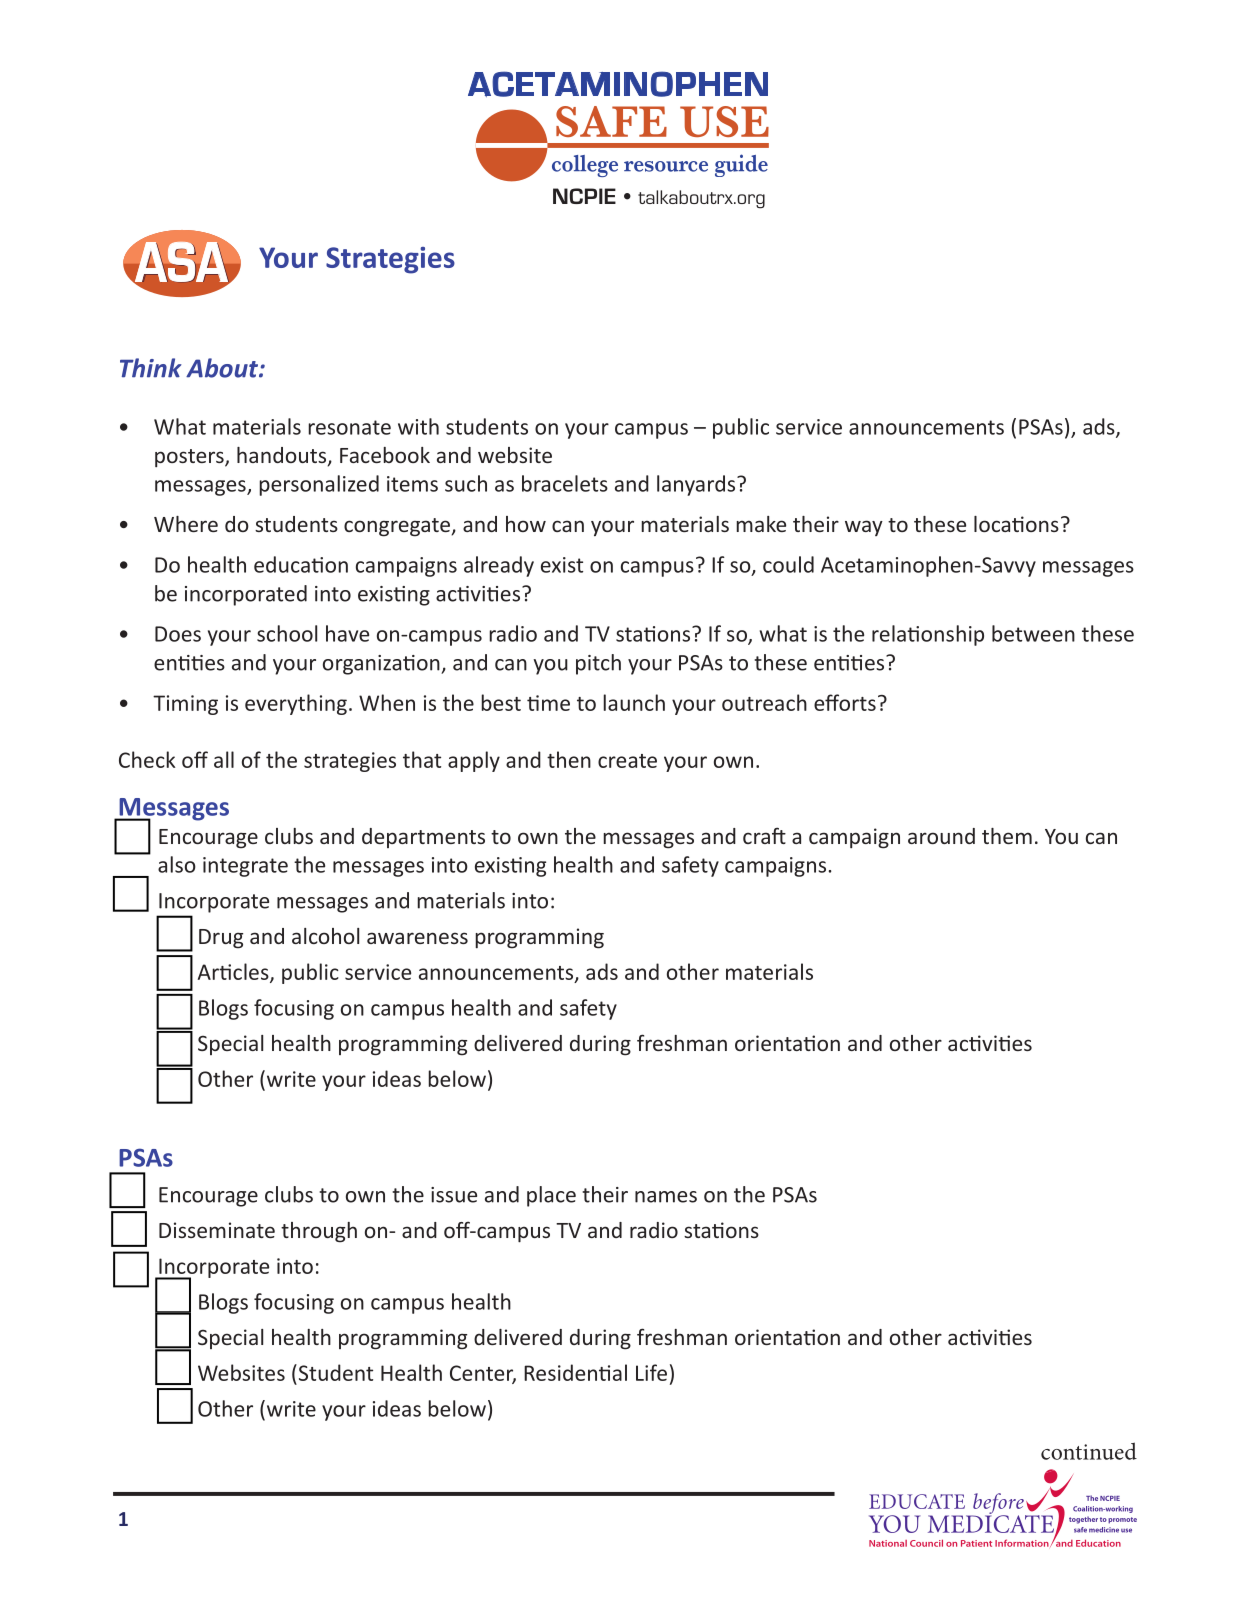 This screenshot has height=1607, width=1250. What do you see at coordinates (483, 1374) in the screenshot?
I see `Center` at bounding box center [483, 1374].
